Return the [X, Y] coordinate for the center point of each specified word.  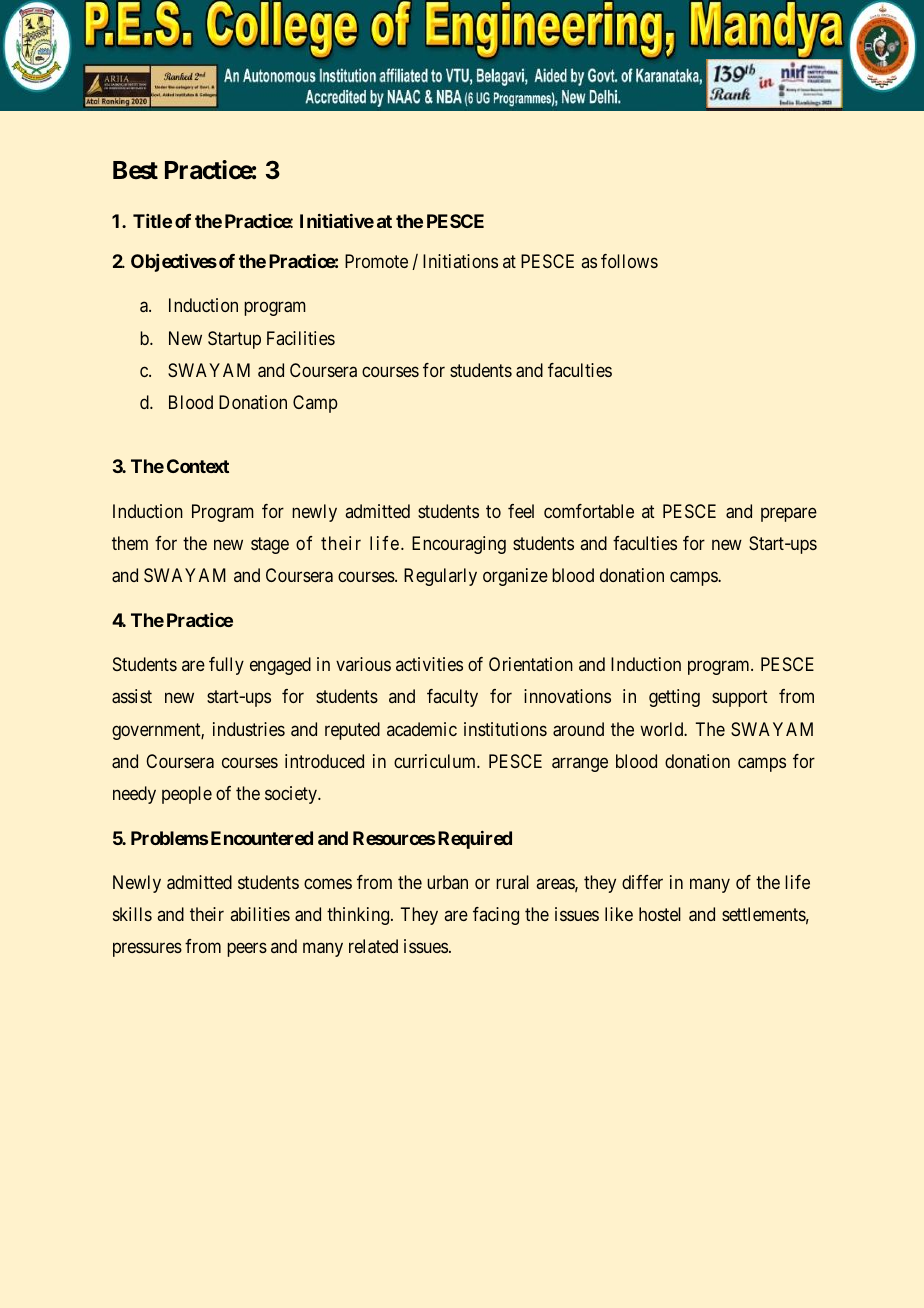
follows [629, 261]
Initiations [460, 261]
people [187, 795]
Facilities [301, 338]
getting [674, 698]
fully [226, 666]
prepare [789, 514]
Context [198, 466]
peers [247, 950]
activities [429, 664]
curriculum [436, 761]
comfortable [589, 511]
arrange [580, 764]
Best [135, 170]
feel [521, 511]
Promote [376, 261]
